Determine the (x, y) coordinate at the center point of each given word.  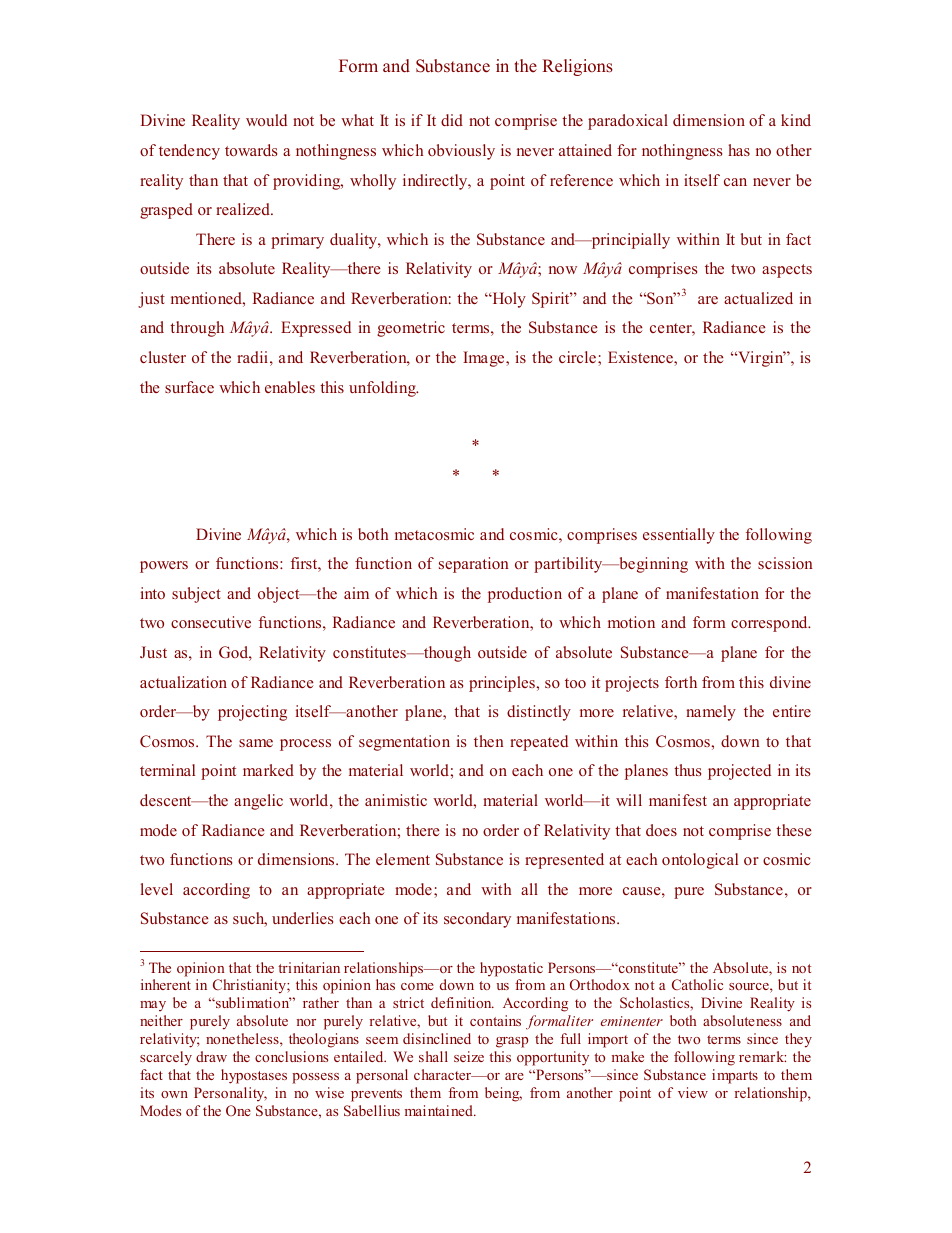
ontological (700, 861)
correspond (770, 624)
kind (796, 120)
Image (485, 359)
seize (469, 1056)
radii (252, 357)
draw (211, 1056)
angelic (258, 802)
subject (196, 595)
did (452, 120)
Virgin (761, 359)
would (266, 120)
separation (474, 565)
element (403, 859)
